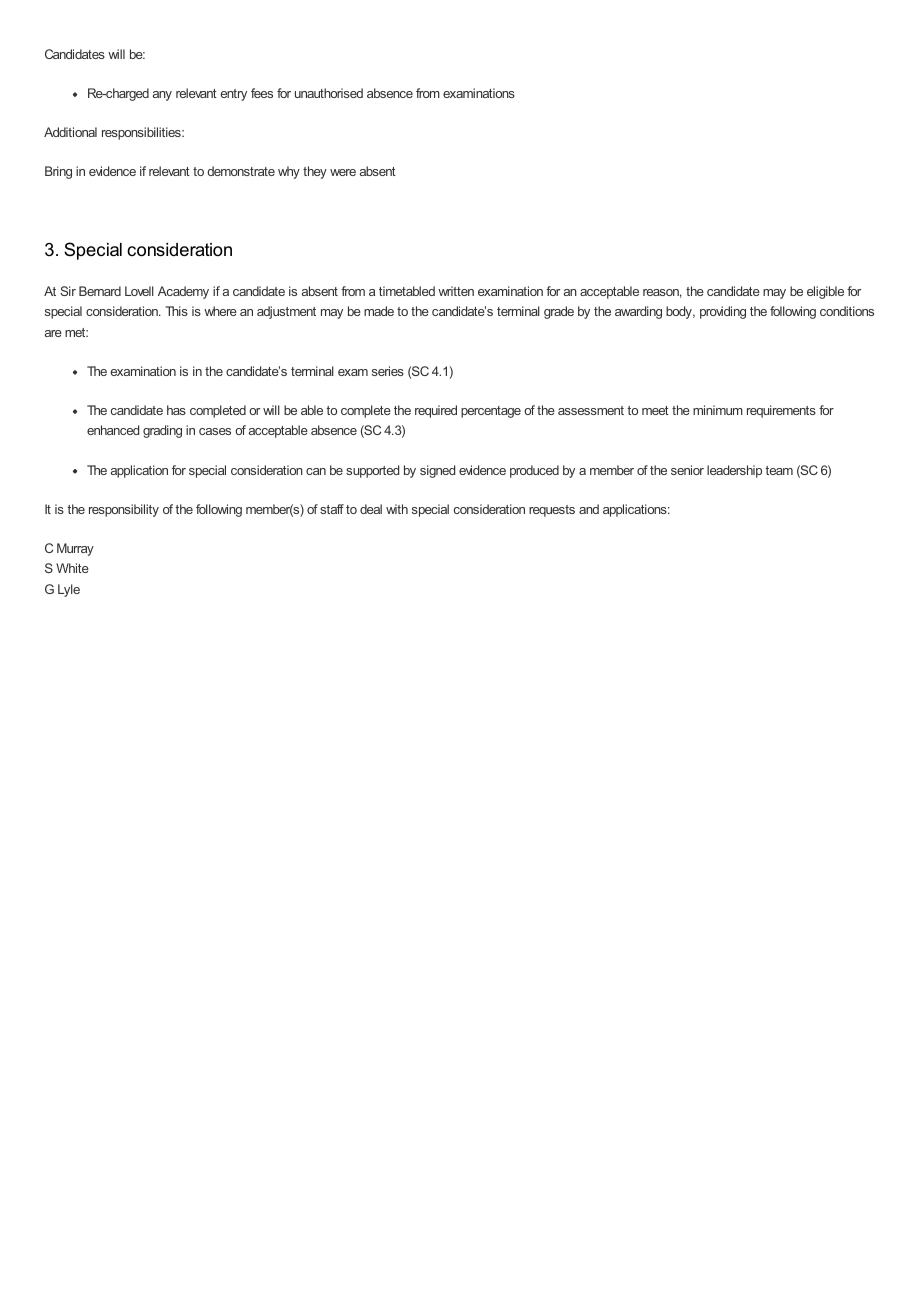 The width and height of the screenshot is (924, 1308). I want to click on any, so click(162, 96).
